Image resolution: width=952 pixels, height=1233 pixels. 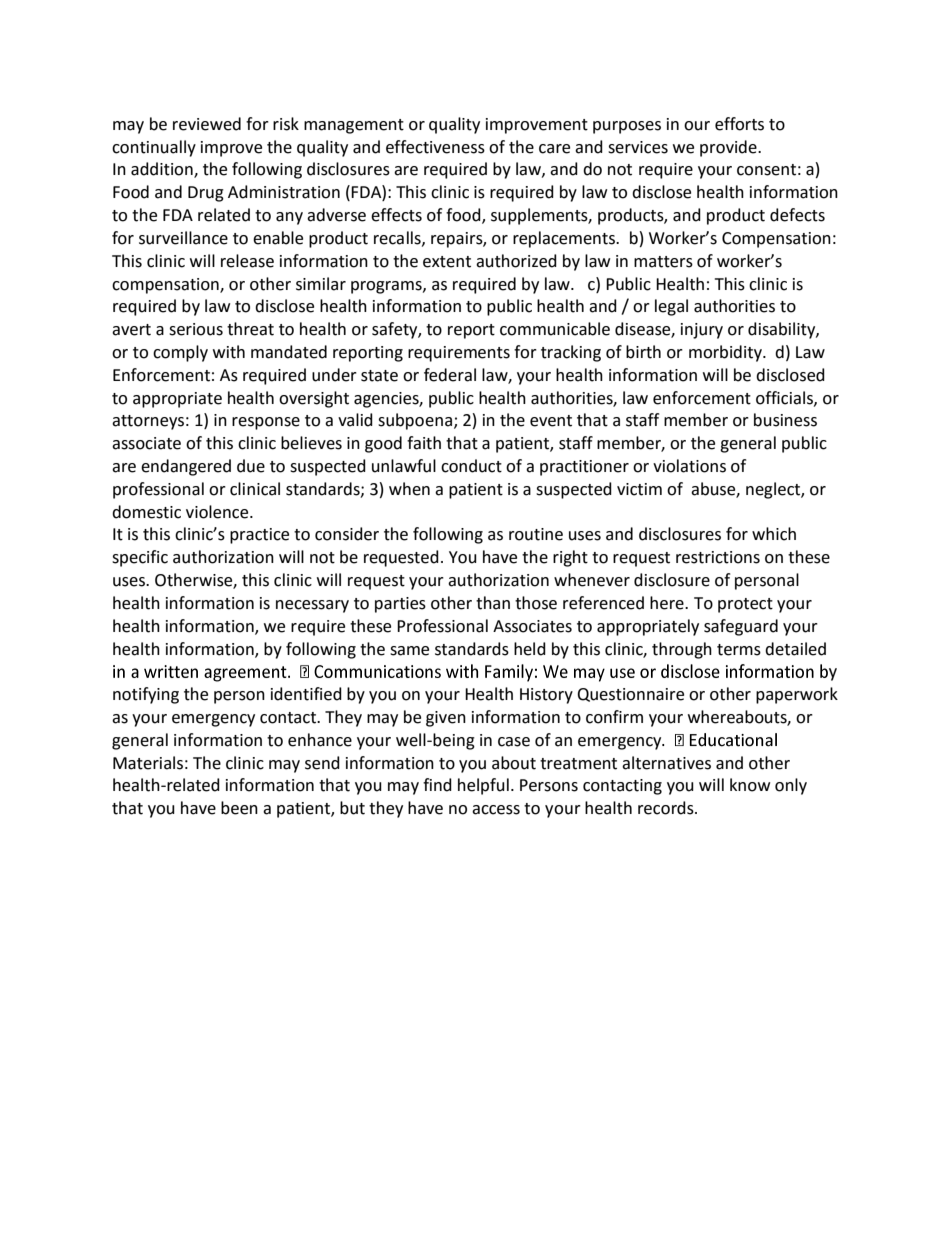 I want to click on reviewed, so click(x=207, y=124).
